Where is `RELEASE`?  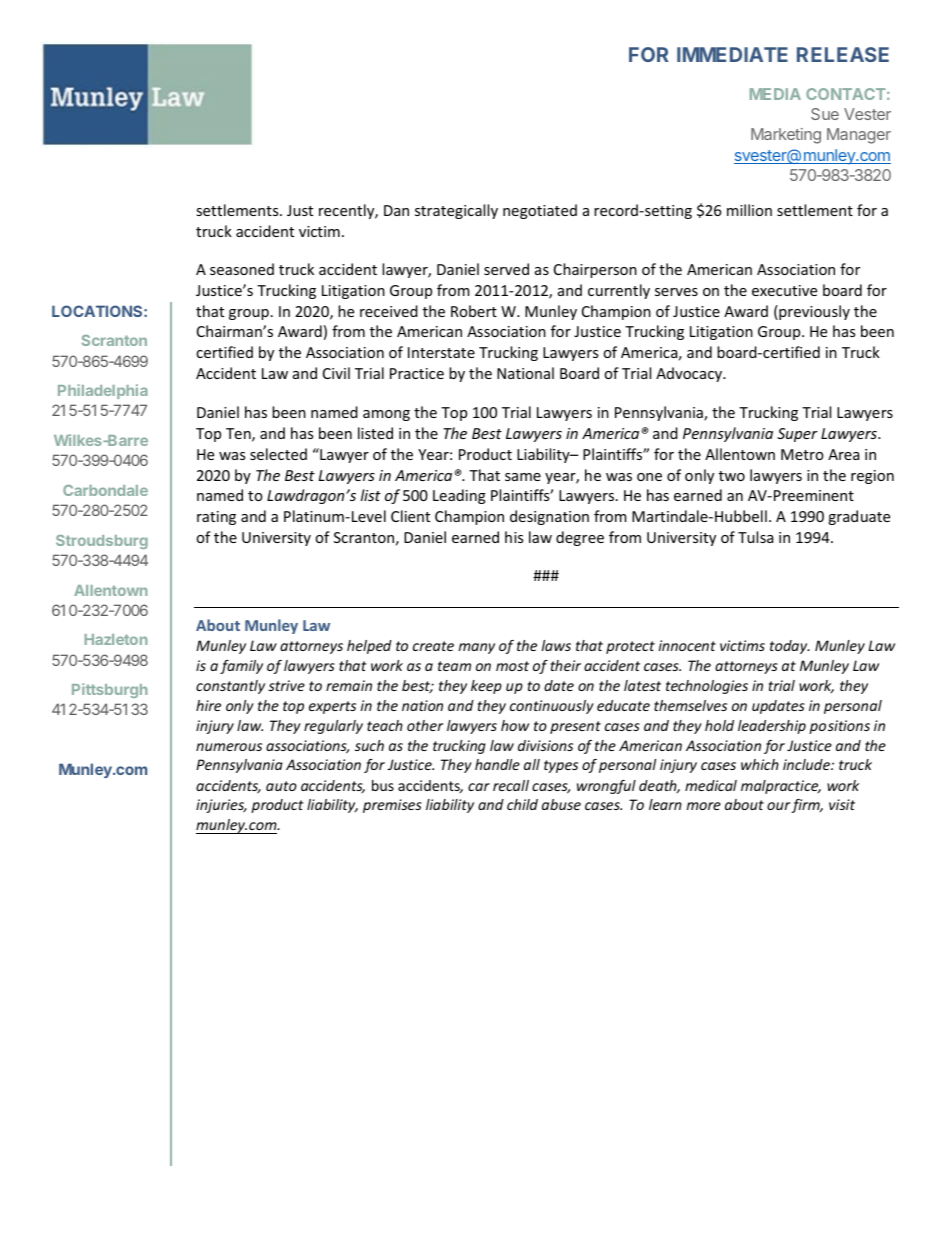
RELEASE is located at coordinates (843, 54).
